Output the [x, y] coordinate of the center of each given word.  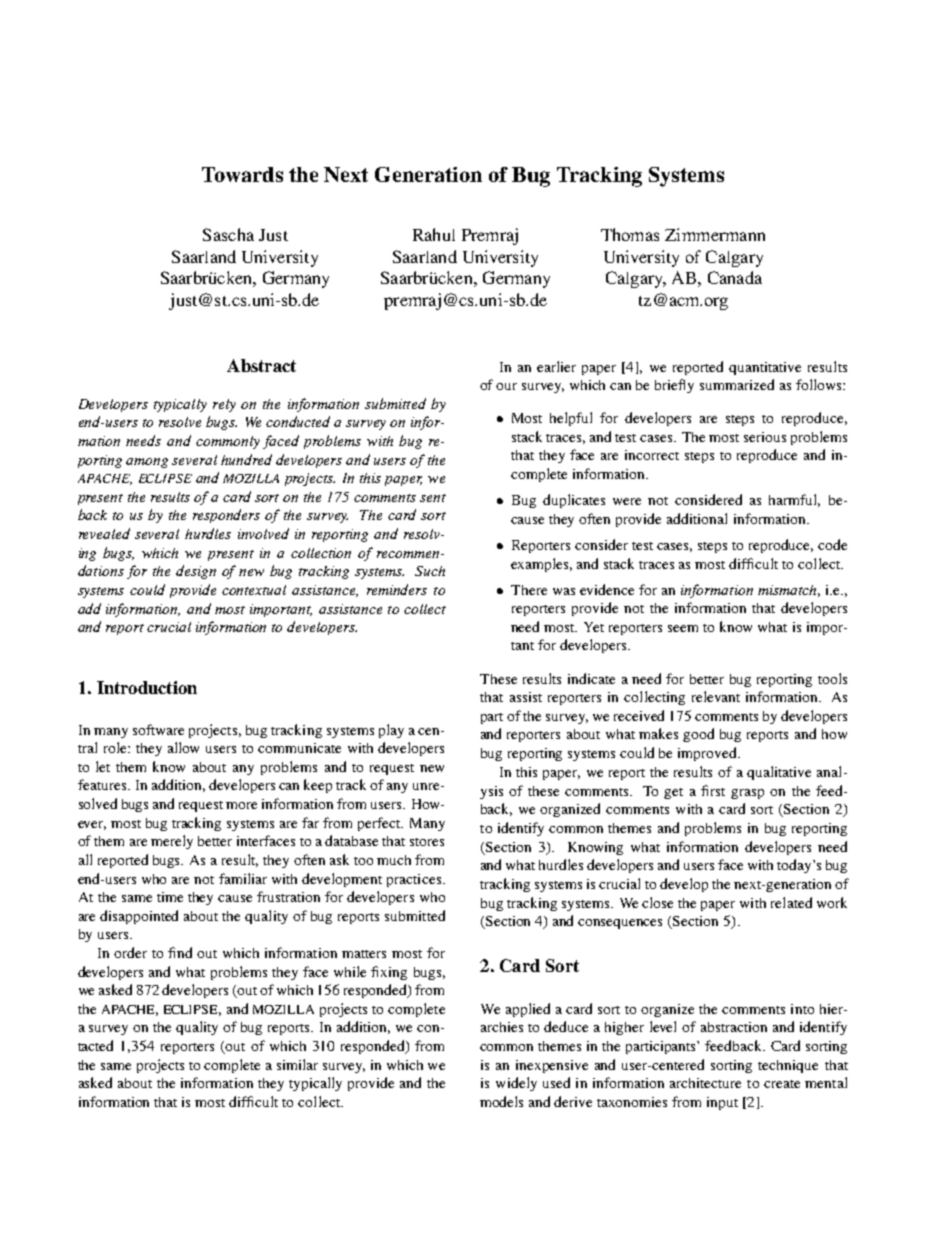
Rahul [434, 234]
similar [297, 1064]
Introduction [147, 687]
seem [683, 628]
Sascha [228, 234]
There [529, 590]
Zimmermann [715, 234]
